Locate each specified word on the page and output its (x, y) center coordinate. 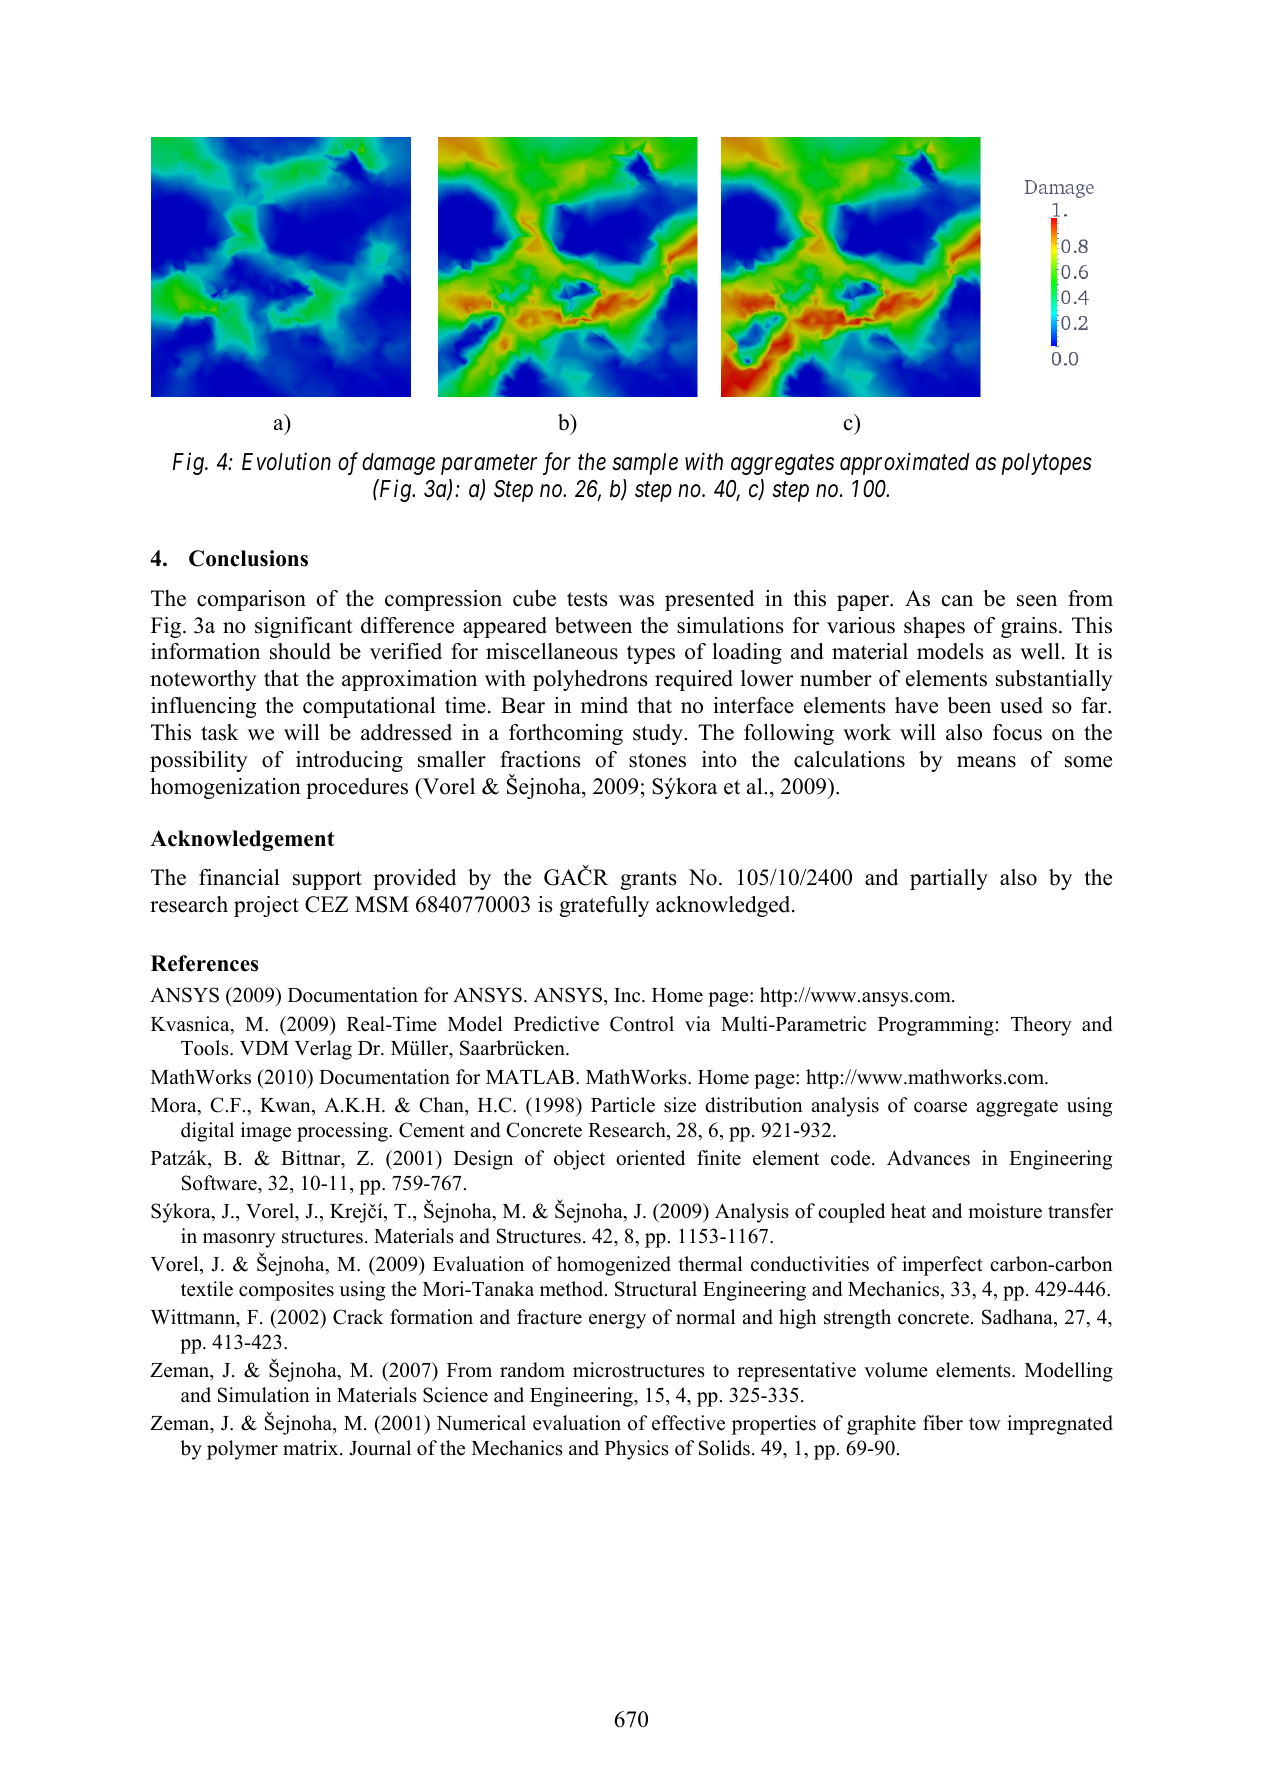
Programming (936, 1026)
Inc (628, 995)
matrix (312, 1447)
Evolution (286, 461)
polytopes (1047, 464)
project (266, 906)
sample (645, 464)
